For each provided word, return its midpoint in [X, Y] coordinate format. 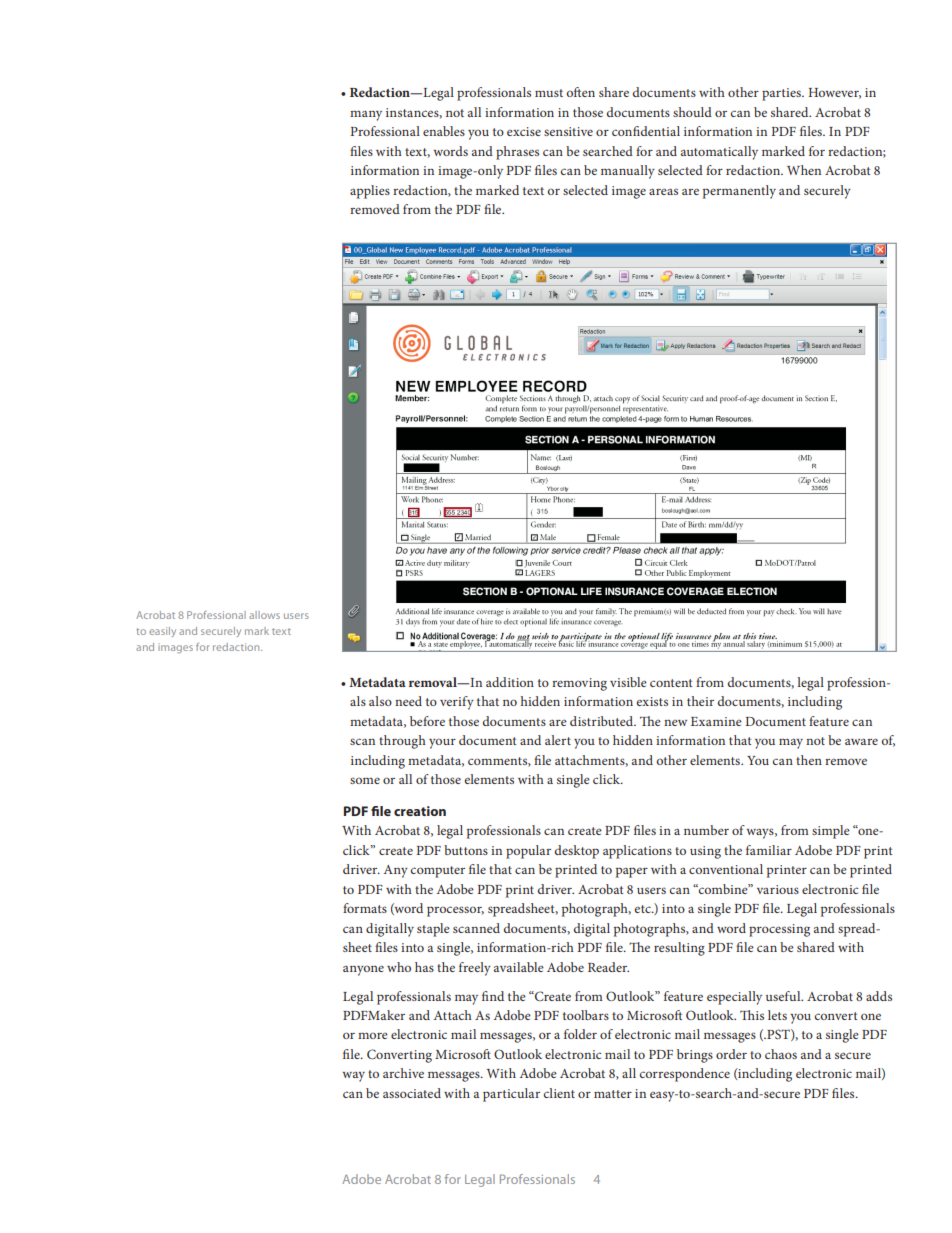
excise [524, 131]
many [366, 115]
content [671, 683]
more [373, 1035]
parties [782, 94]
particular [511, 1095]
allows [264, 615]
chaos [781, 1054]
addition [510, 682]
